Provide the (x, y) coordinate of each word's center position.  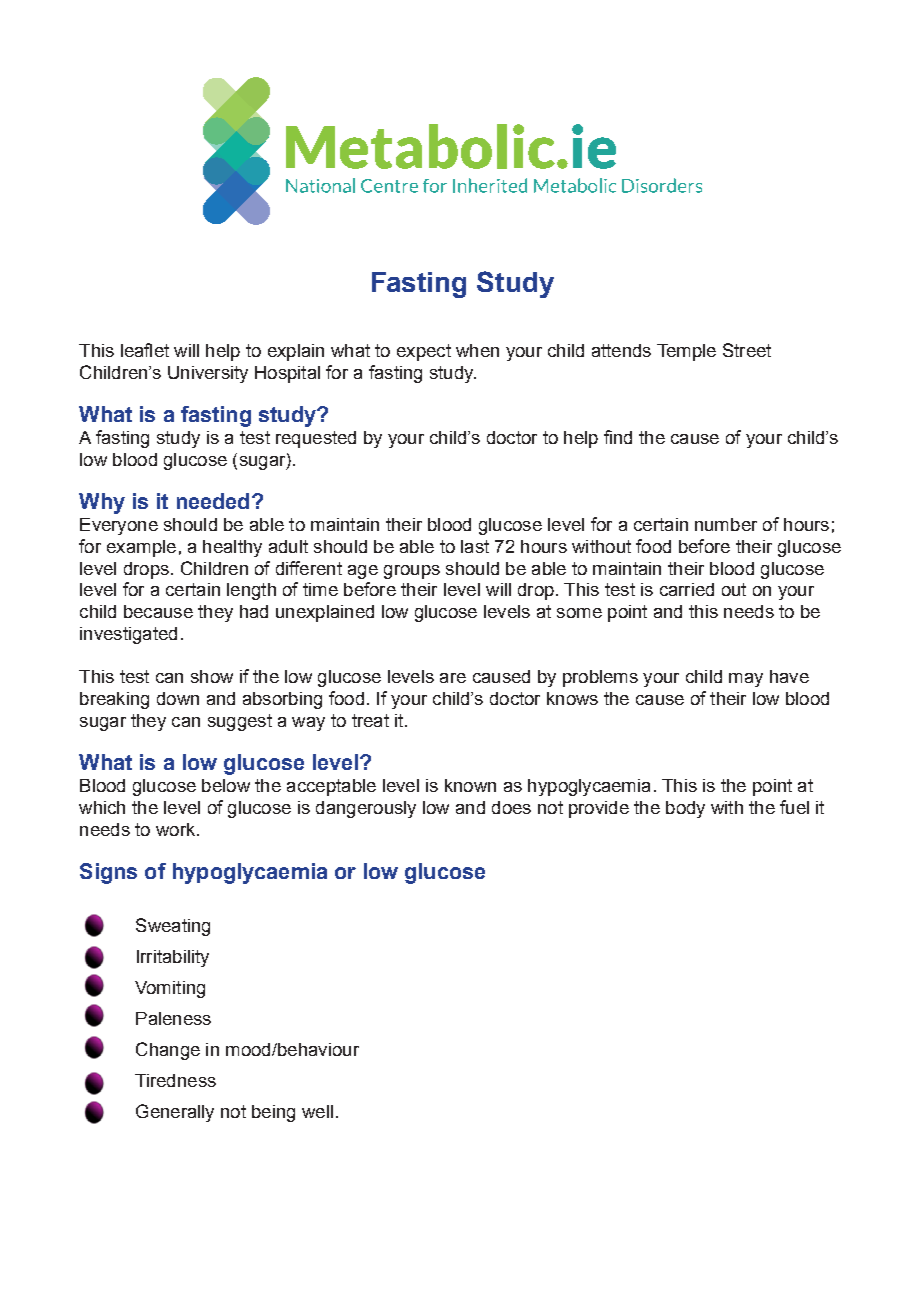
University (208, 374)
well (317, 1111)
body (685, 809)
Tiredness (175, 1080)
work (177, 829)
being (273, 1113)
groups (412, 572)
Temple (686, 352)
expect (424, 352)
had (254, 611)
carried (687, 589)
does (511, 807)
